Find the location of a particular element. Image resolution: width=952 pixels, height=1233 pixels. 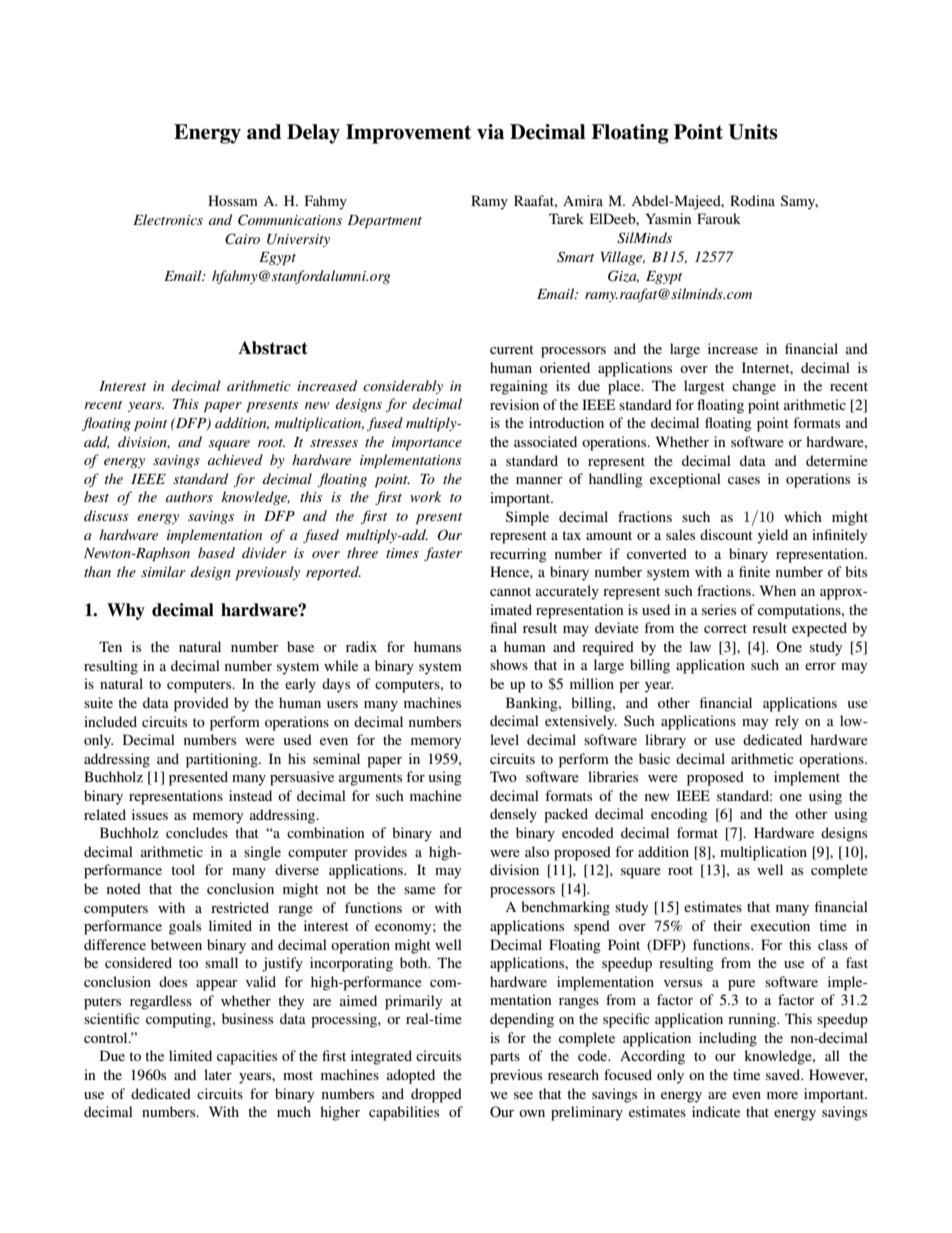

Units is located at coordinates (753, 132).
